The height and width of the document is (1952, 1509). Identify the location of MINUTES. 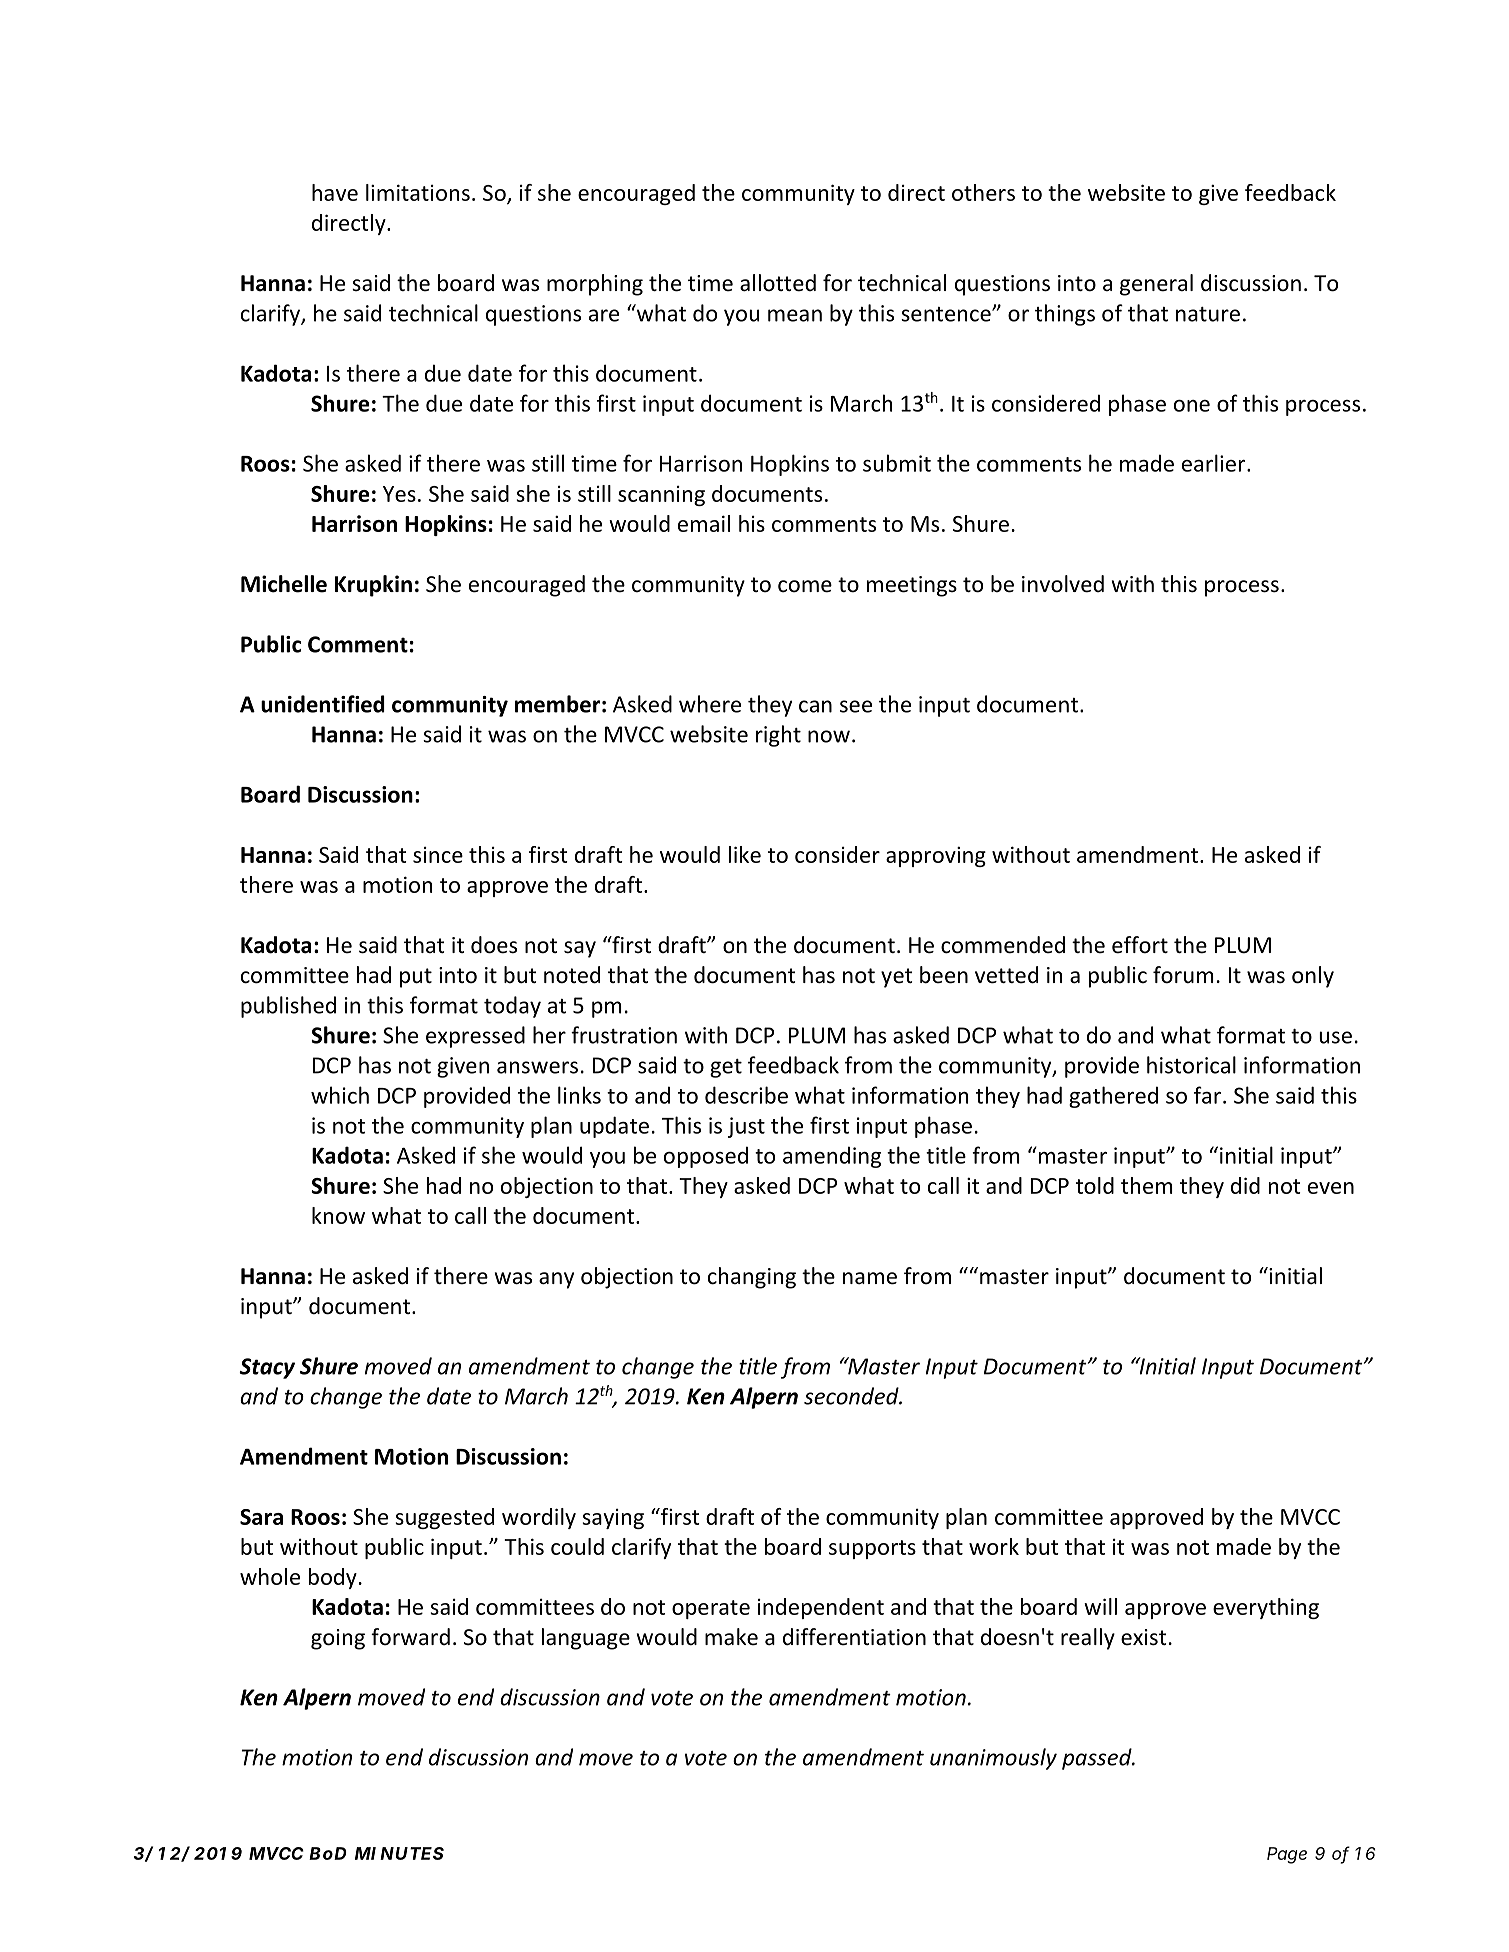
(399, 1853).
